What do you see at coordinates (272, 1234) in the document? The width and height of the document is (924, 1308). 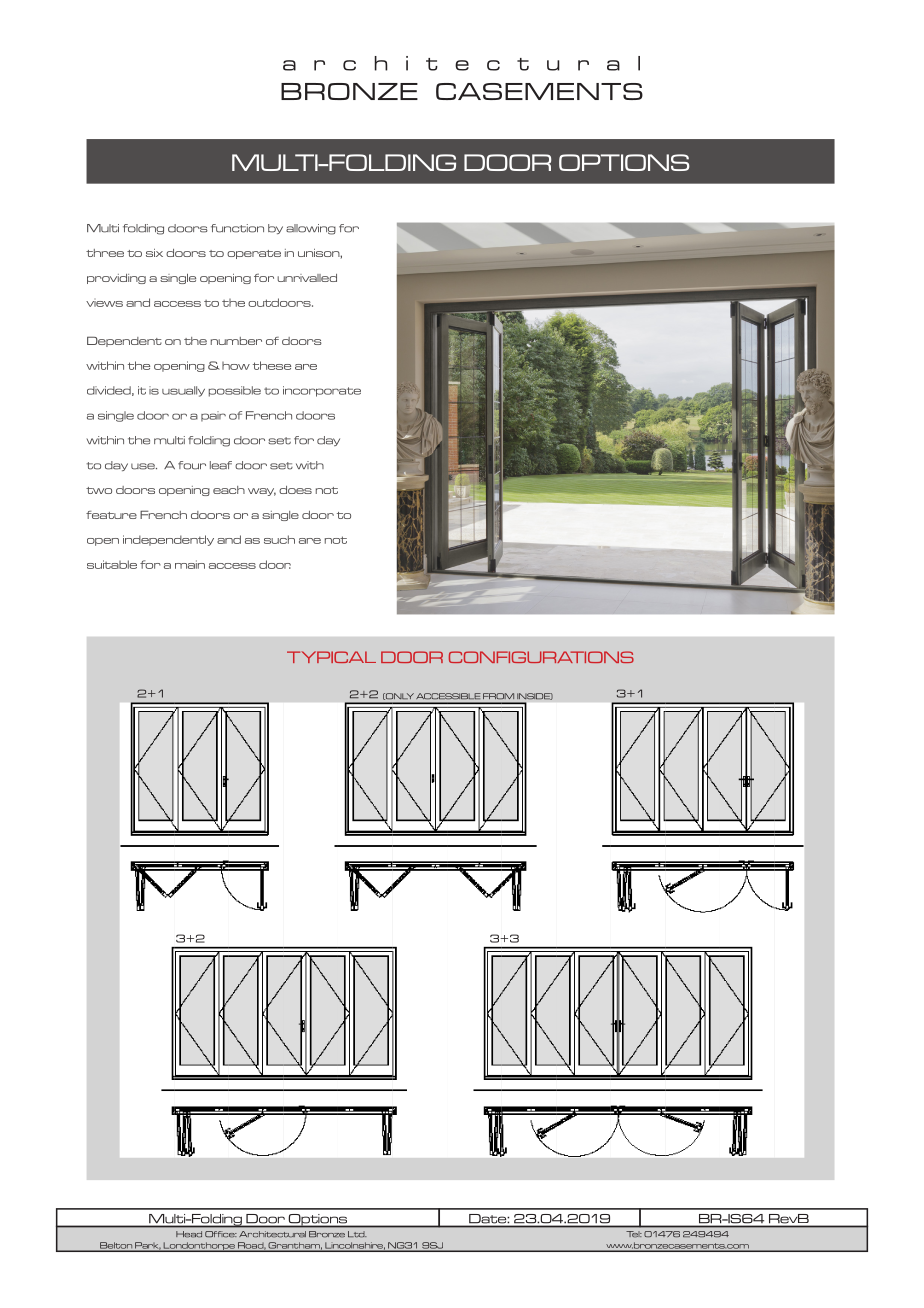 I see `Architectural` at bounding box center [272, 1234].
